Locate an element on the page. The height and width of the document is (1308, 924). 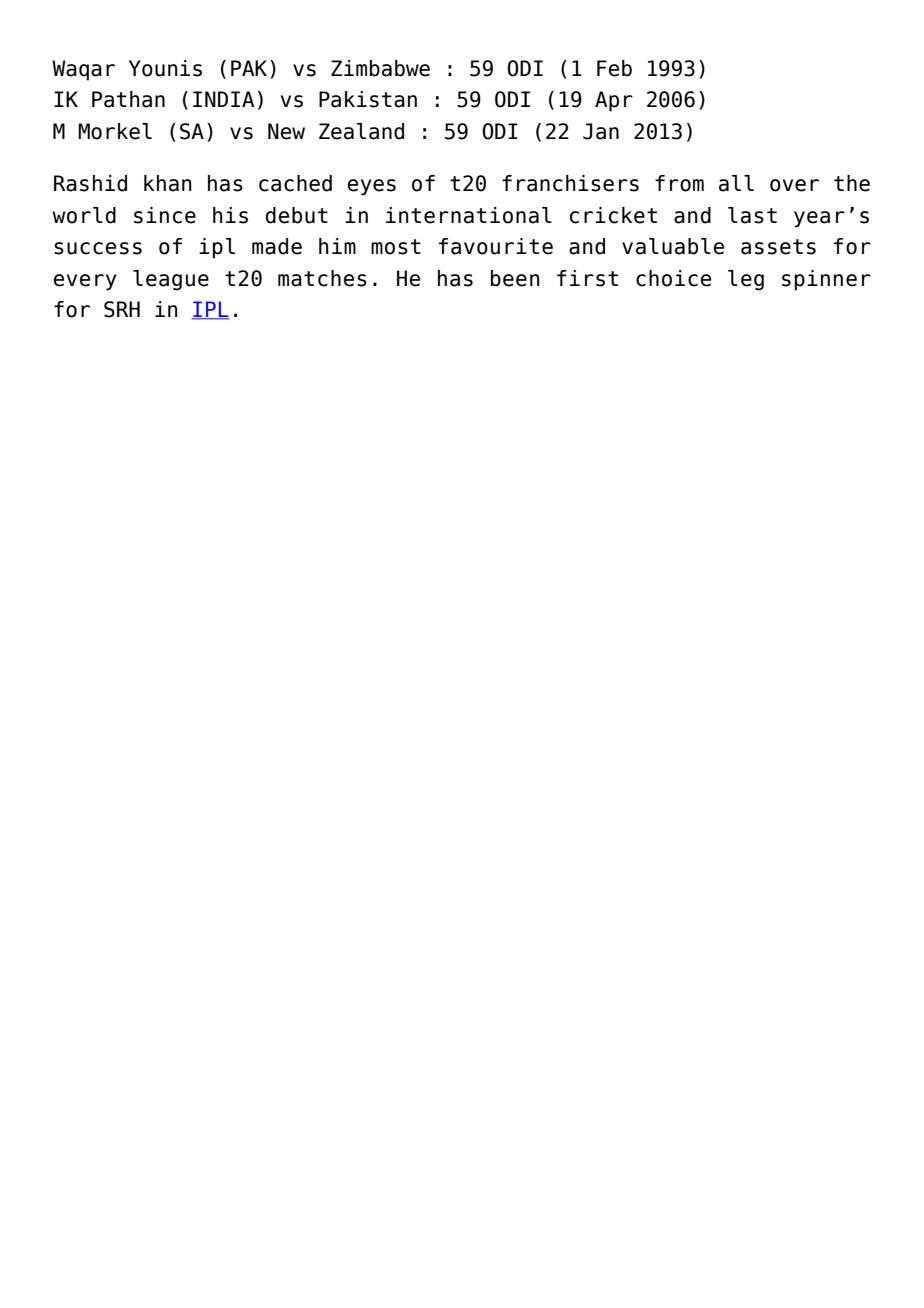
SRH is located at coordinates (122, 309).
